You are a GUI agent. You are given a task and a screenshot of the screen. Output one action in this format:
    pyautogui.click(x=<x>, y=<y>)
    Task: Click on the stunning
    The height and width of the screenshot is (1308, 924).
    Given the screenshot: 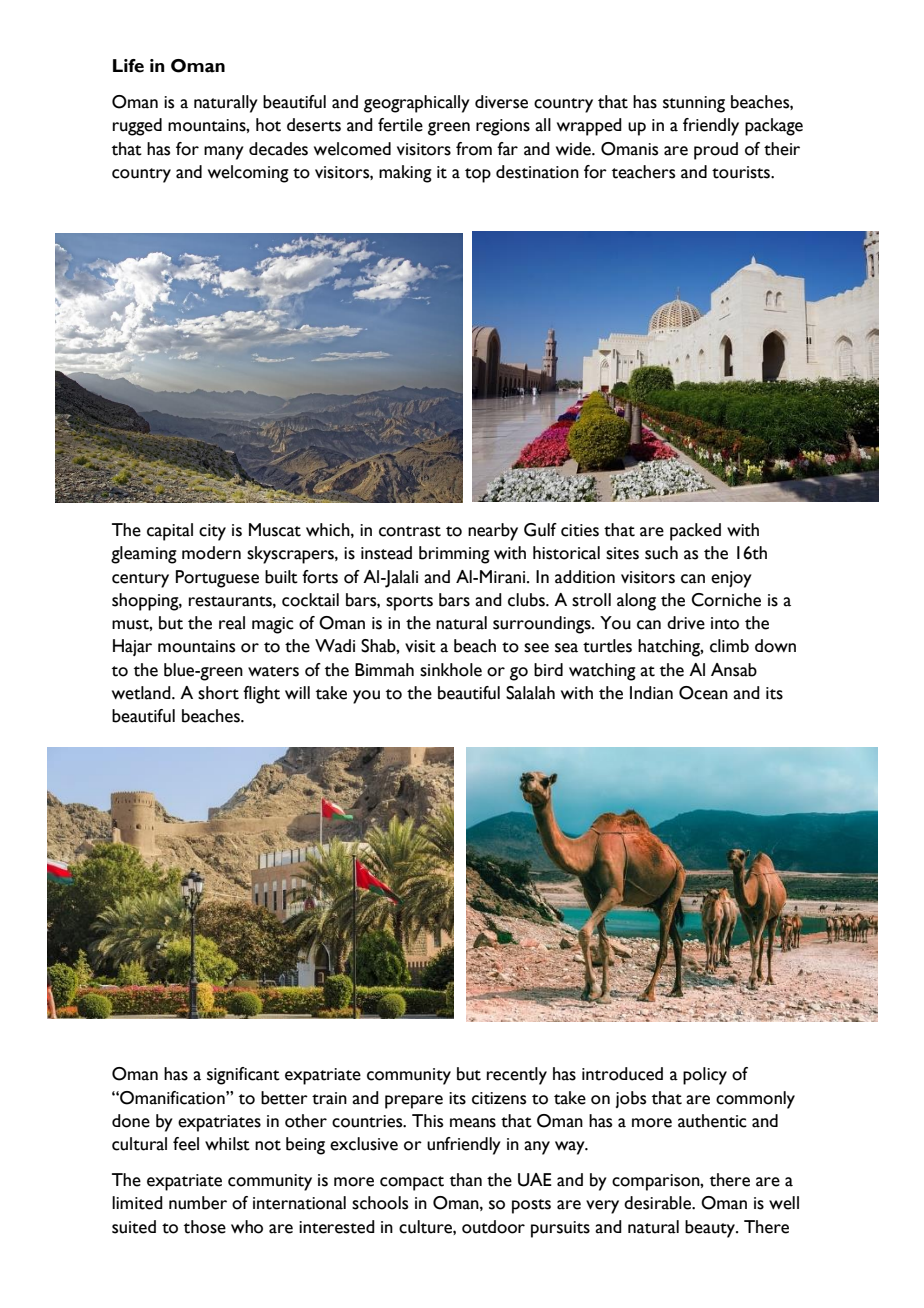 What is the action you would take?
    pyautogui.click(x=694, y=104)
